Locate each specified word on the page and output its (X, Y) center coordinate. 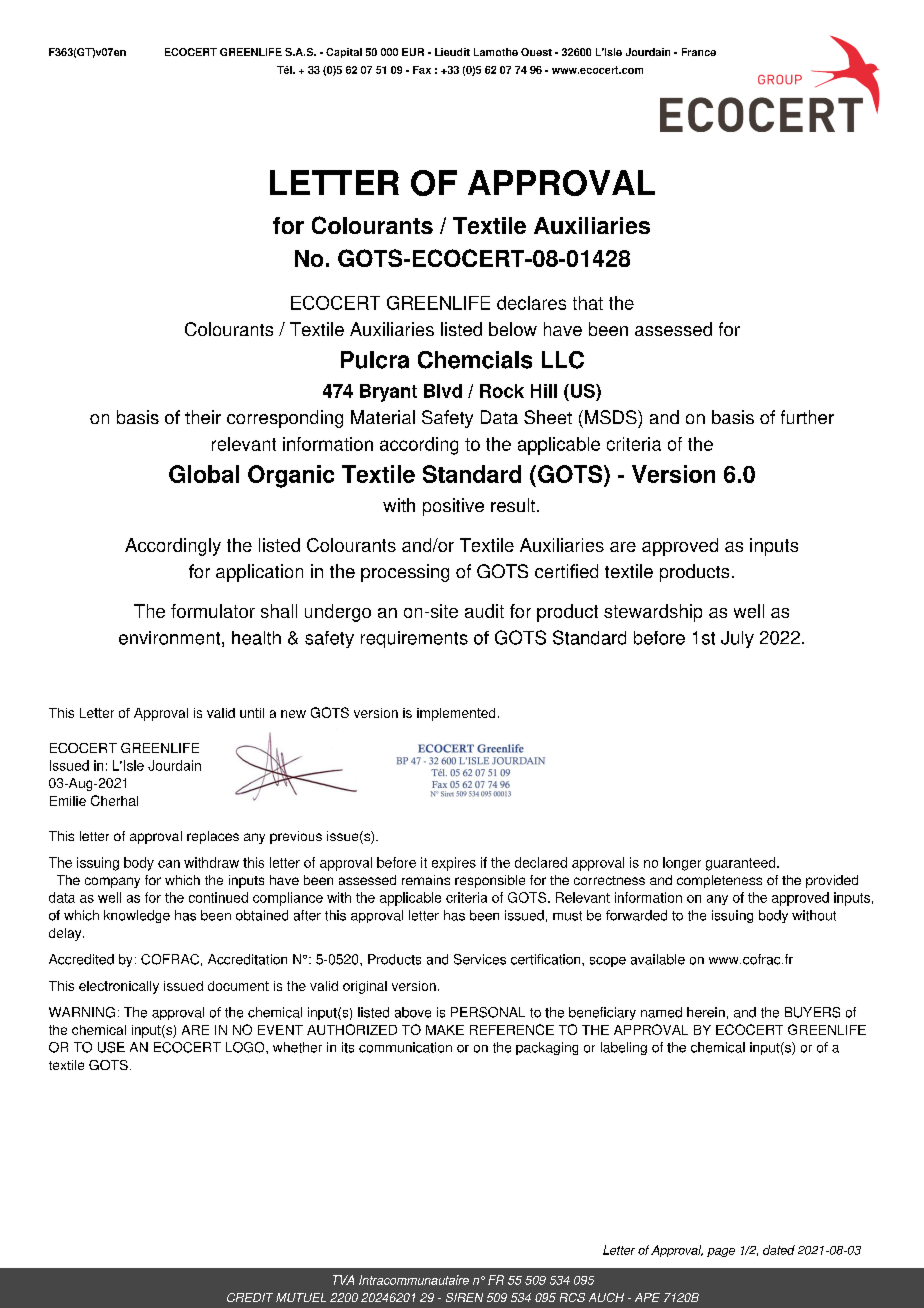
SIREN (464, 1297)
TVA (343, 1280)
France (699, 52)
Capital (344, 53)
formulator (213, 611)
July (737, 639)
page (721, 1252)
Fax (422, 70)
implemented (456, 714)
